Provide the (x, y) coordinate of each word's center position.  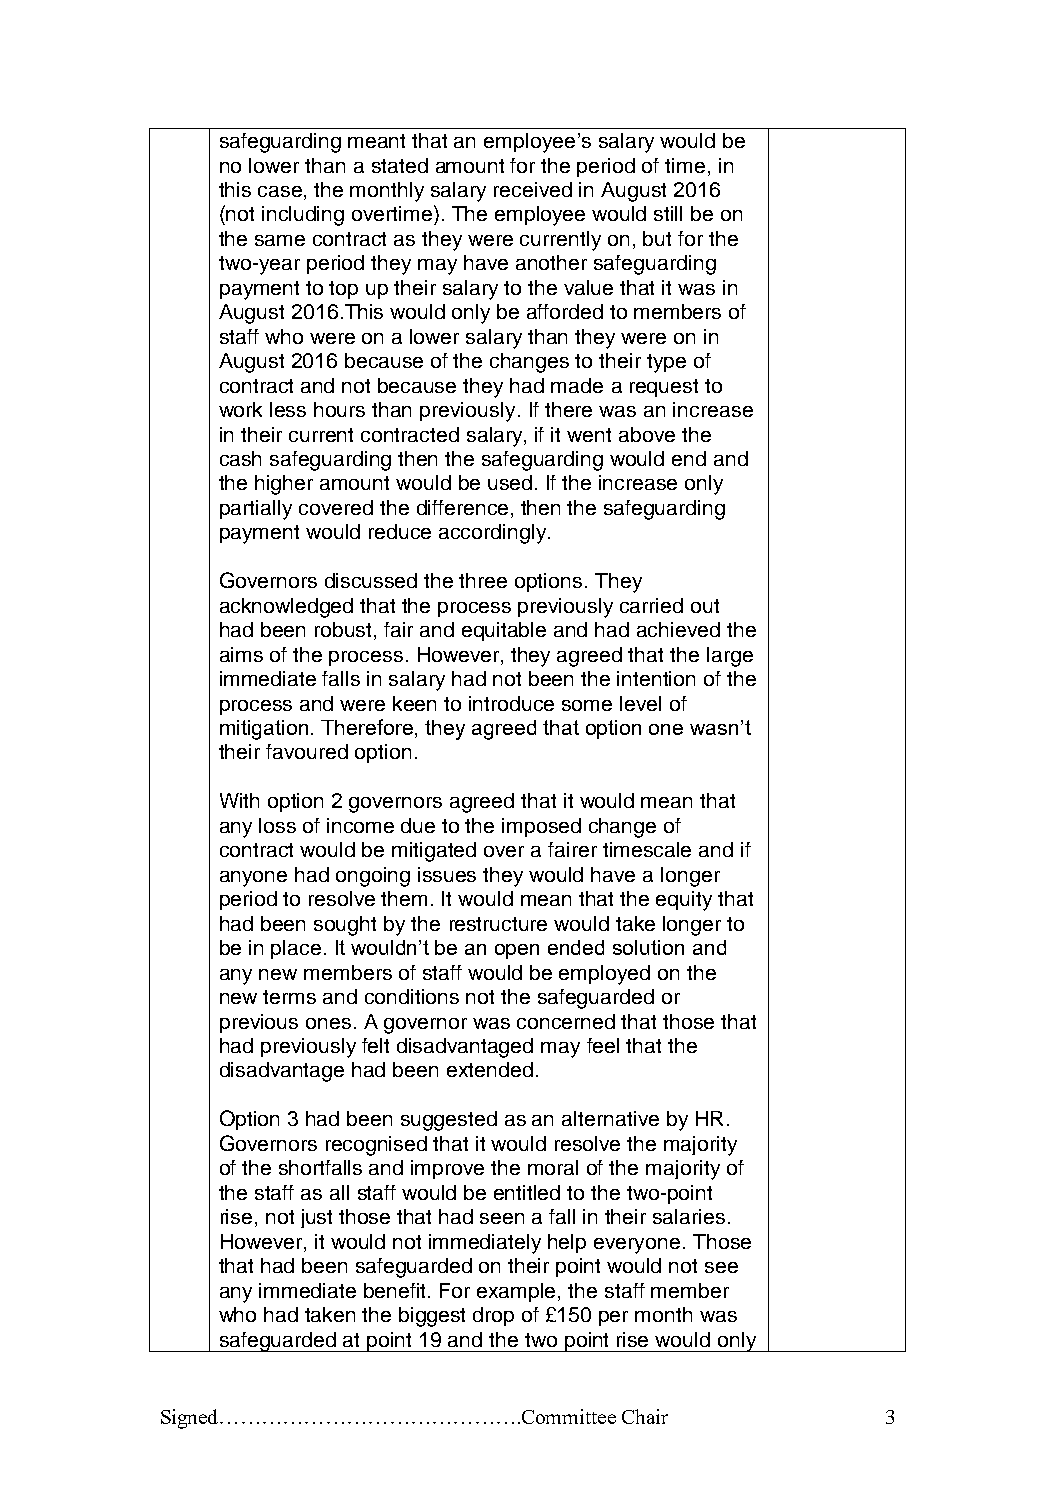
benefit (396, 1290)
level (640, 703)
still (668, 213)
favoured (307, 751)
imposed (541, 827)
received (533, 189)
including (303, 216)
